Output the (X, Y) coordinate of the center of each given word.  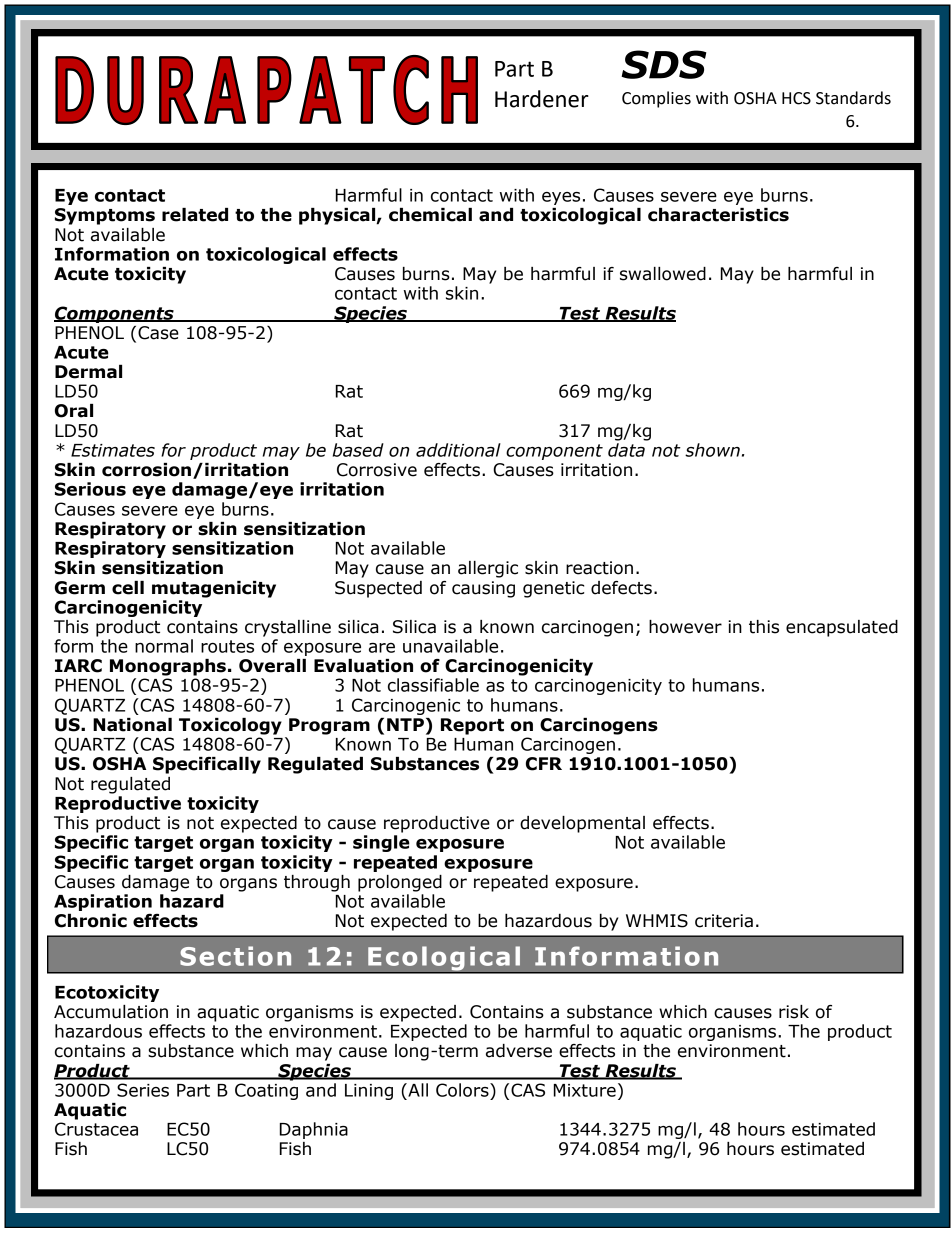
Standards (853, 98)
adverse (519, 1051)
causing (483, 589)
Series (143, 1090)
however (685, 627)
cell (128, 588)
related (195, 215)
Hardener (542, 99)
